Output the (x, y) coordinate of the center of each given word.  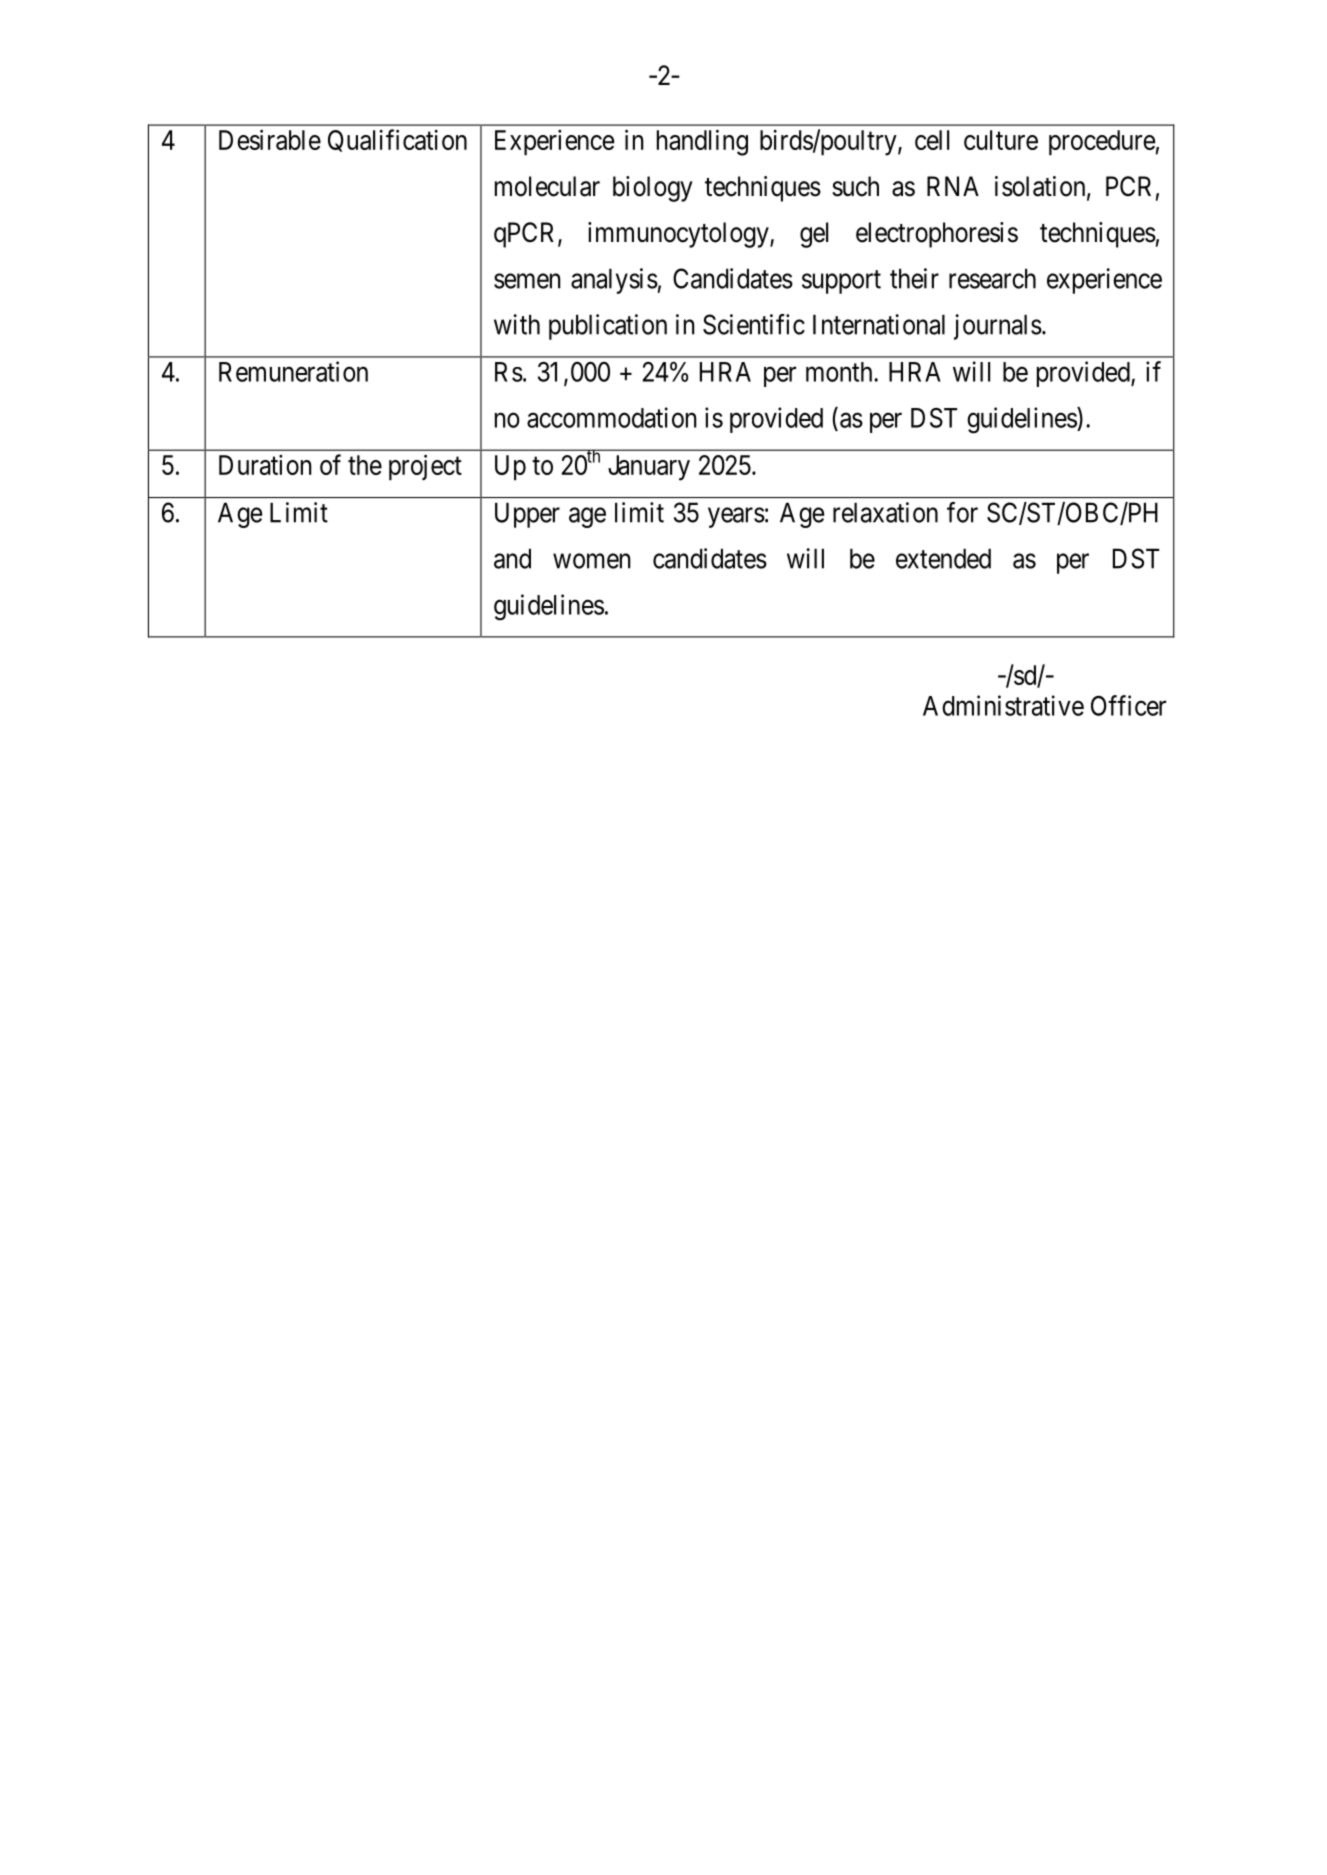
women (592, 561)
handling (702, 142)
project (425, 467)
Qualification (397, 140)
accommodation (612, 417)
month (840, 372)
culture (1001, 140)
